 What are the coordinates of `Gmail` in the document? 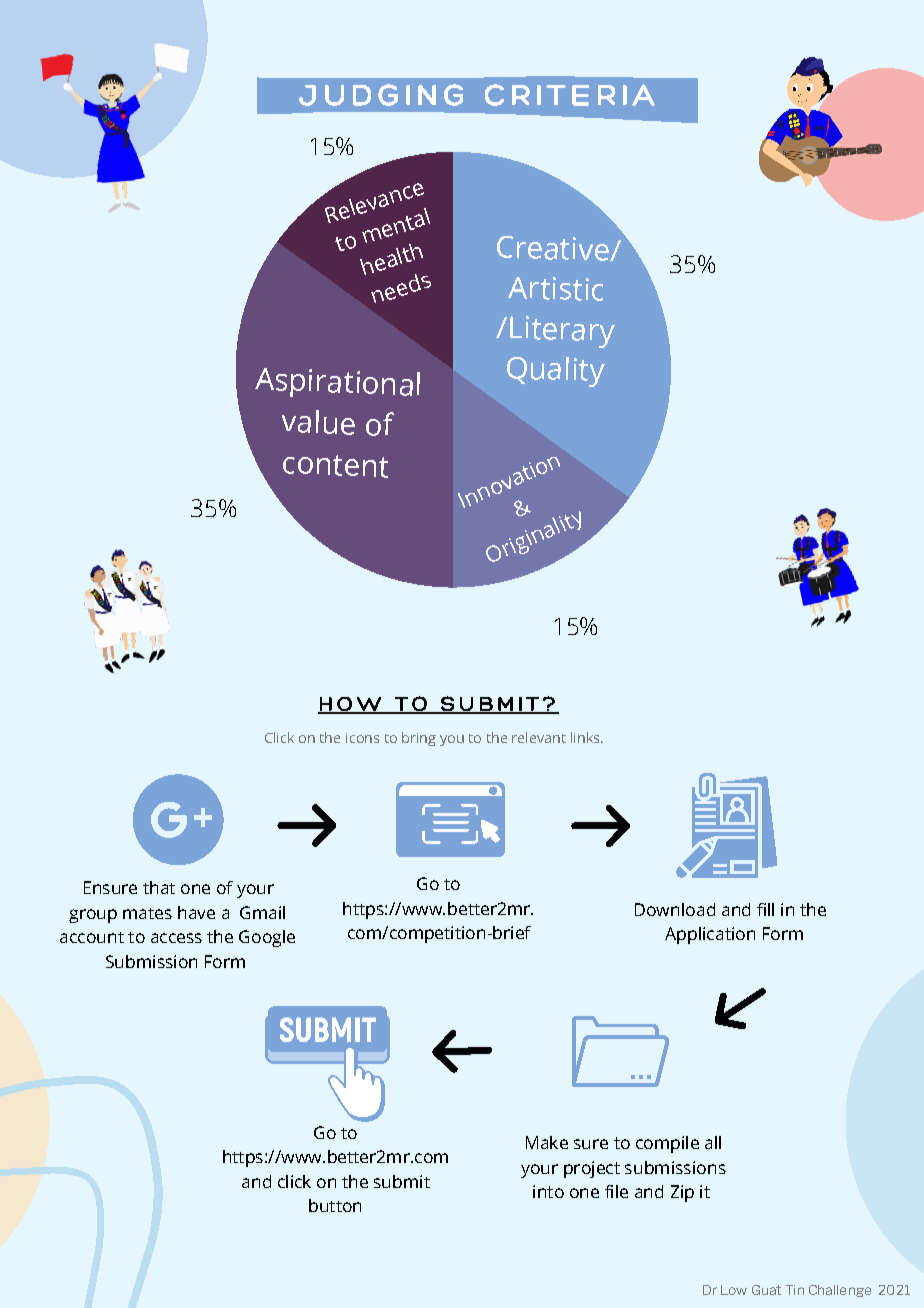 It's located at (262, 912).
